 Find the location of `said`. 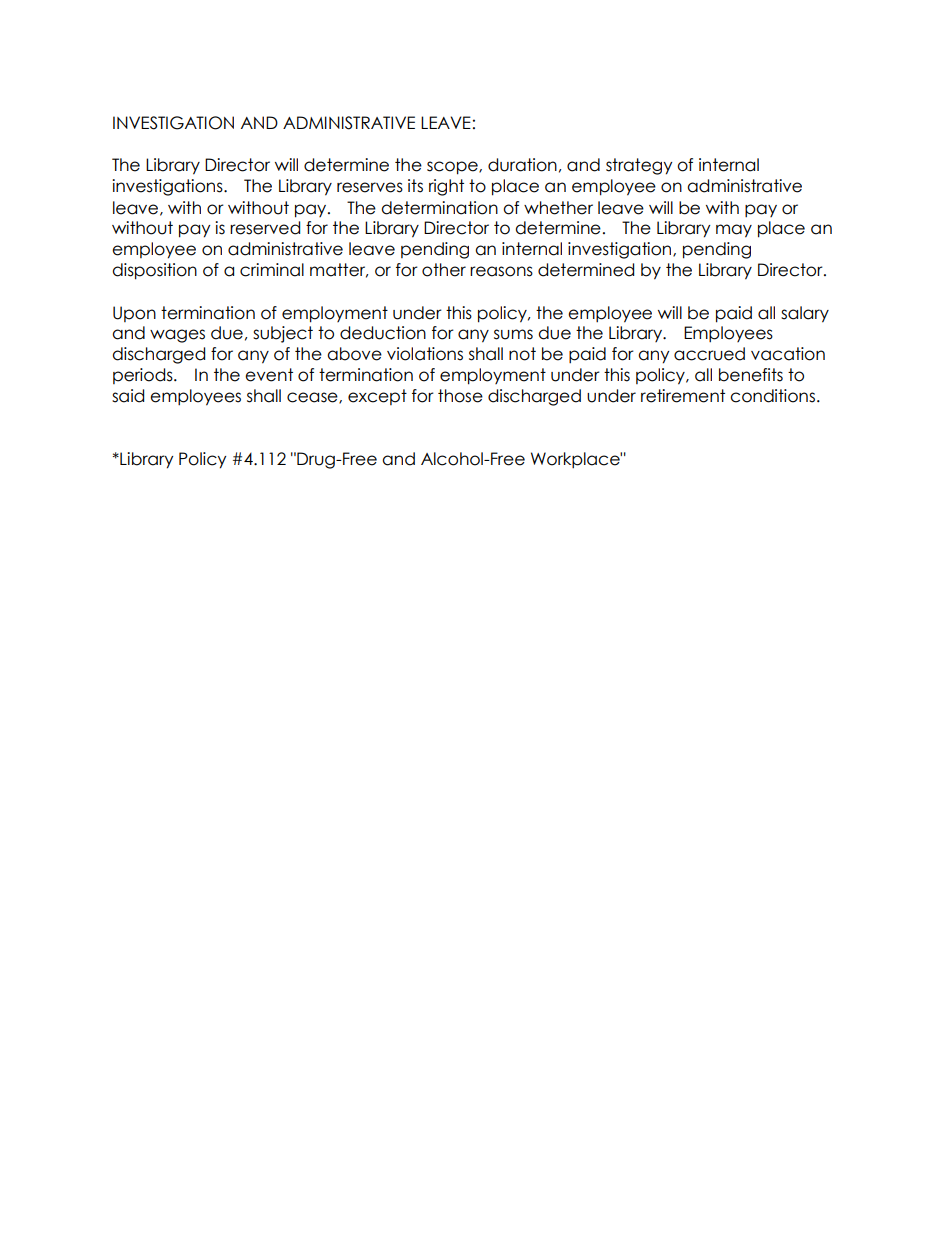

said is located at coordinates (128, 396).
